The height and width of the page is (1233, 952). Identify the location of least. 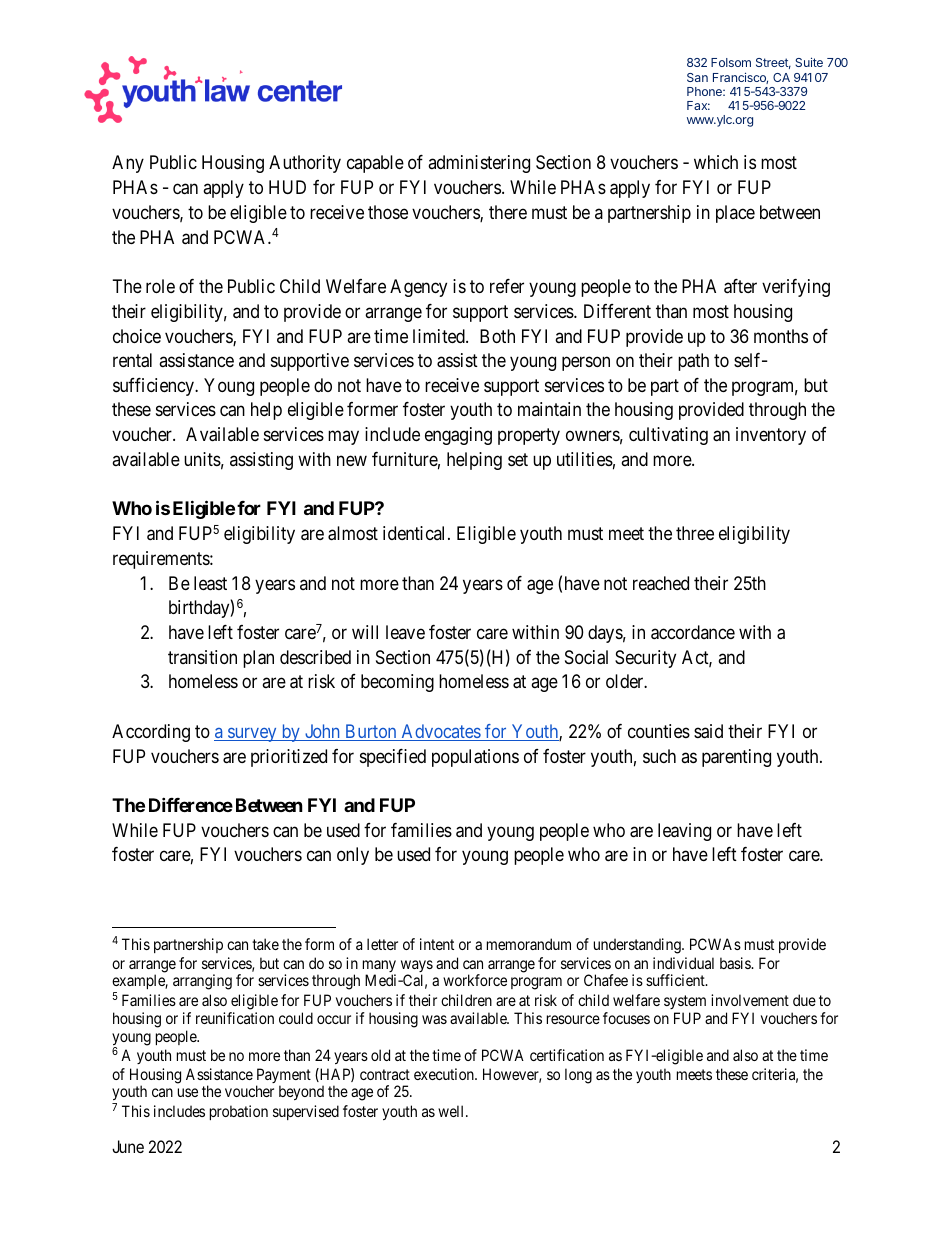
(210, 583).
